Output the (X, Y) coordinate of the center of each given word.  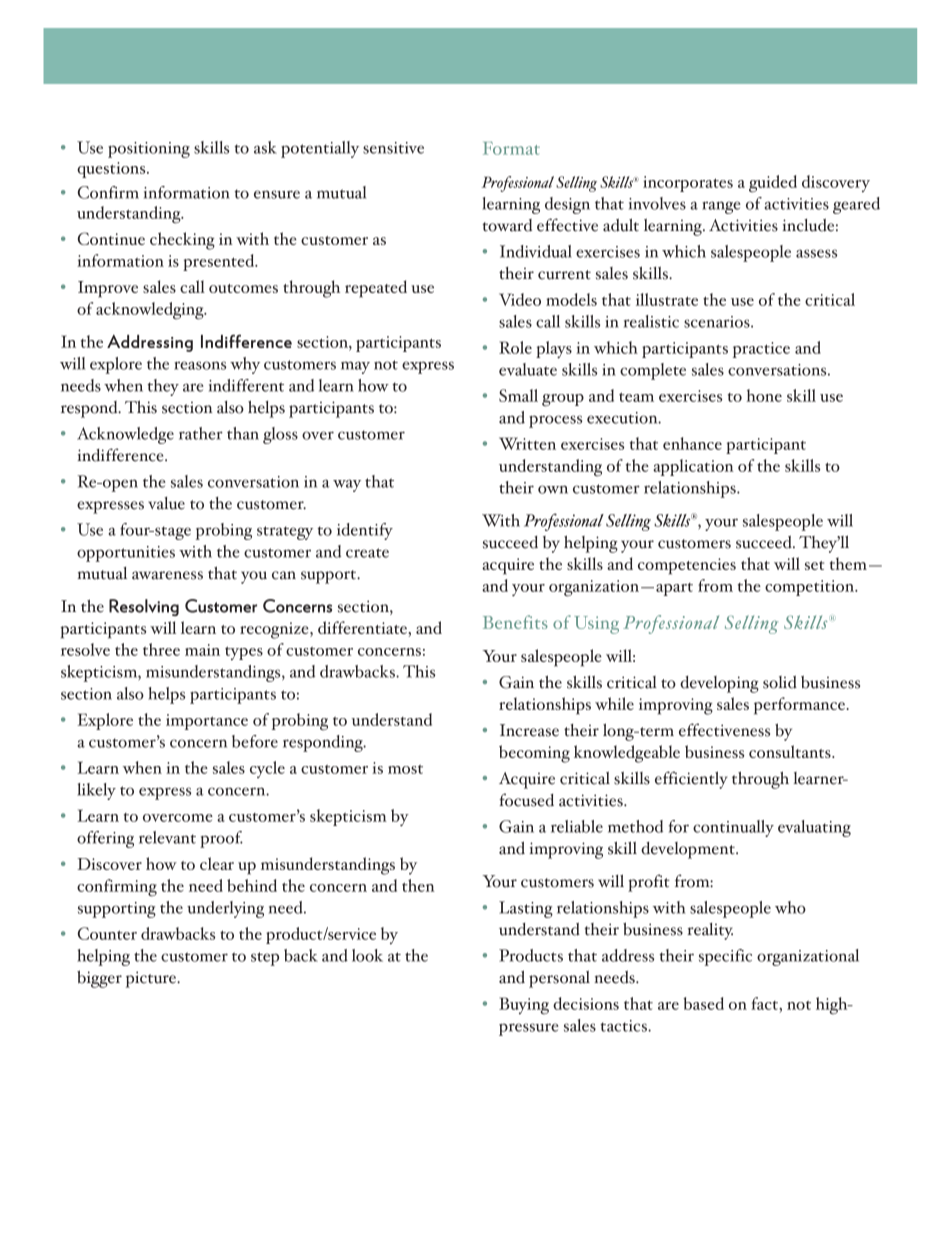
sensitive (393, 148)
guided (773, 184)
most (405, 769)
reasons (200, 365)
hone (764, 395)
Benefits (515, 622)
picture (152, 979)
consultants (791, 751)
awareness (167, 575)
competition (811, 588)
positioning (149, 150)
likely (96, 791)
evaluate (528, 369)
